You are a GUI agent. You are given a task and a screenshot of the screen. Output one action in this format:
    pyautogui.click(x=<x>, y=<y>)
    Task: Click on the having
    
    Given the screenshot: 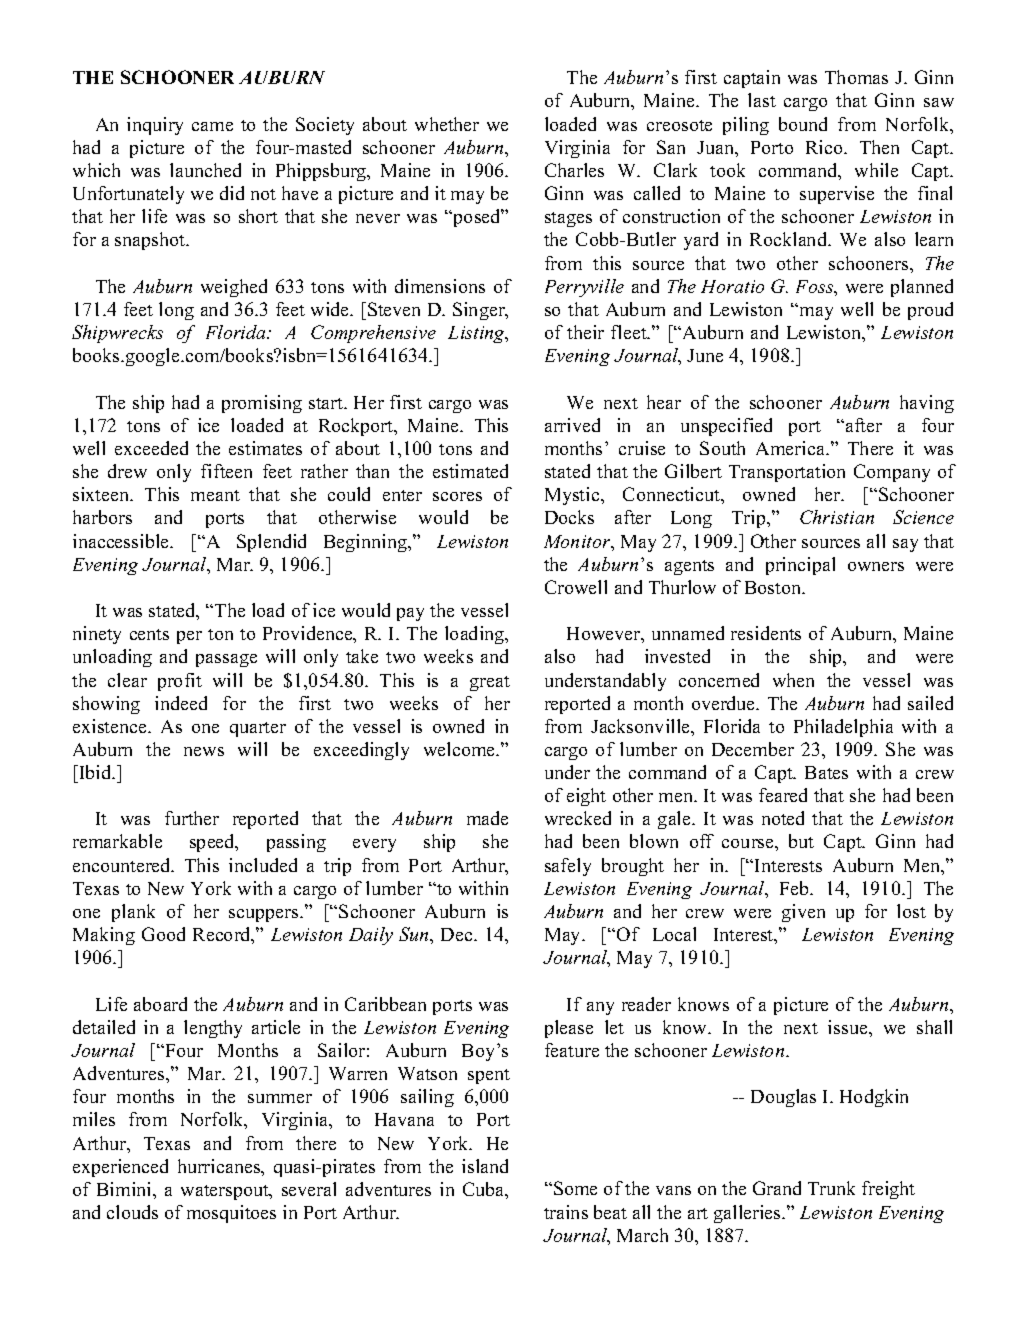 What is the action you would take?
    pyautogui.click(x=927, y=404)
